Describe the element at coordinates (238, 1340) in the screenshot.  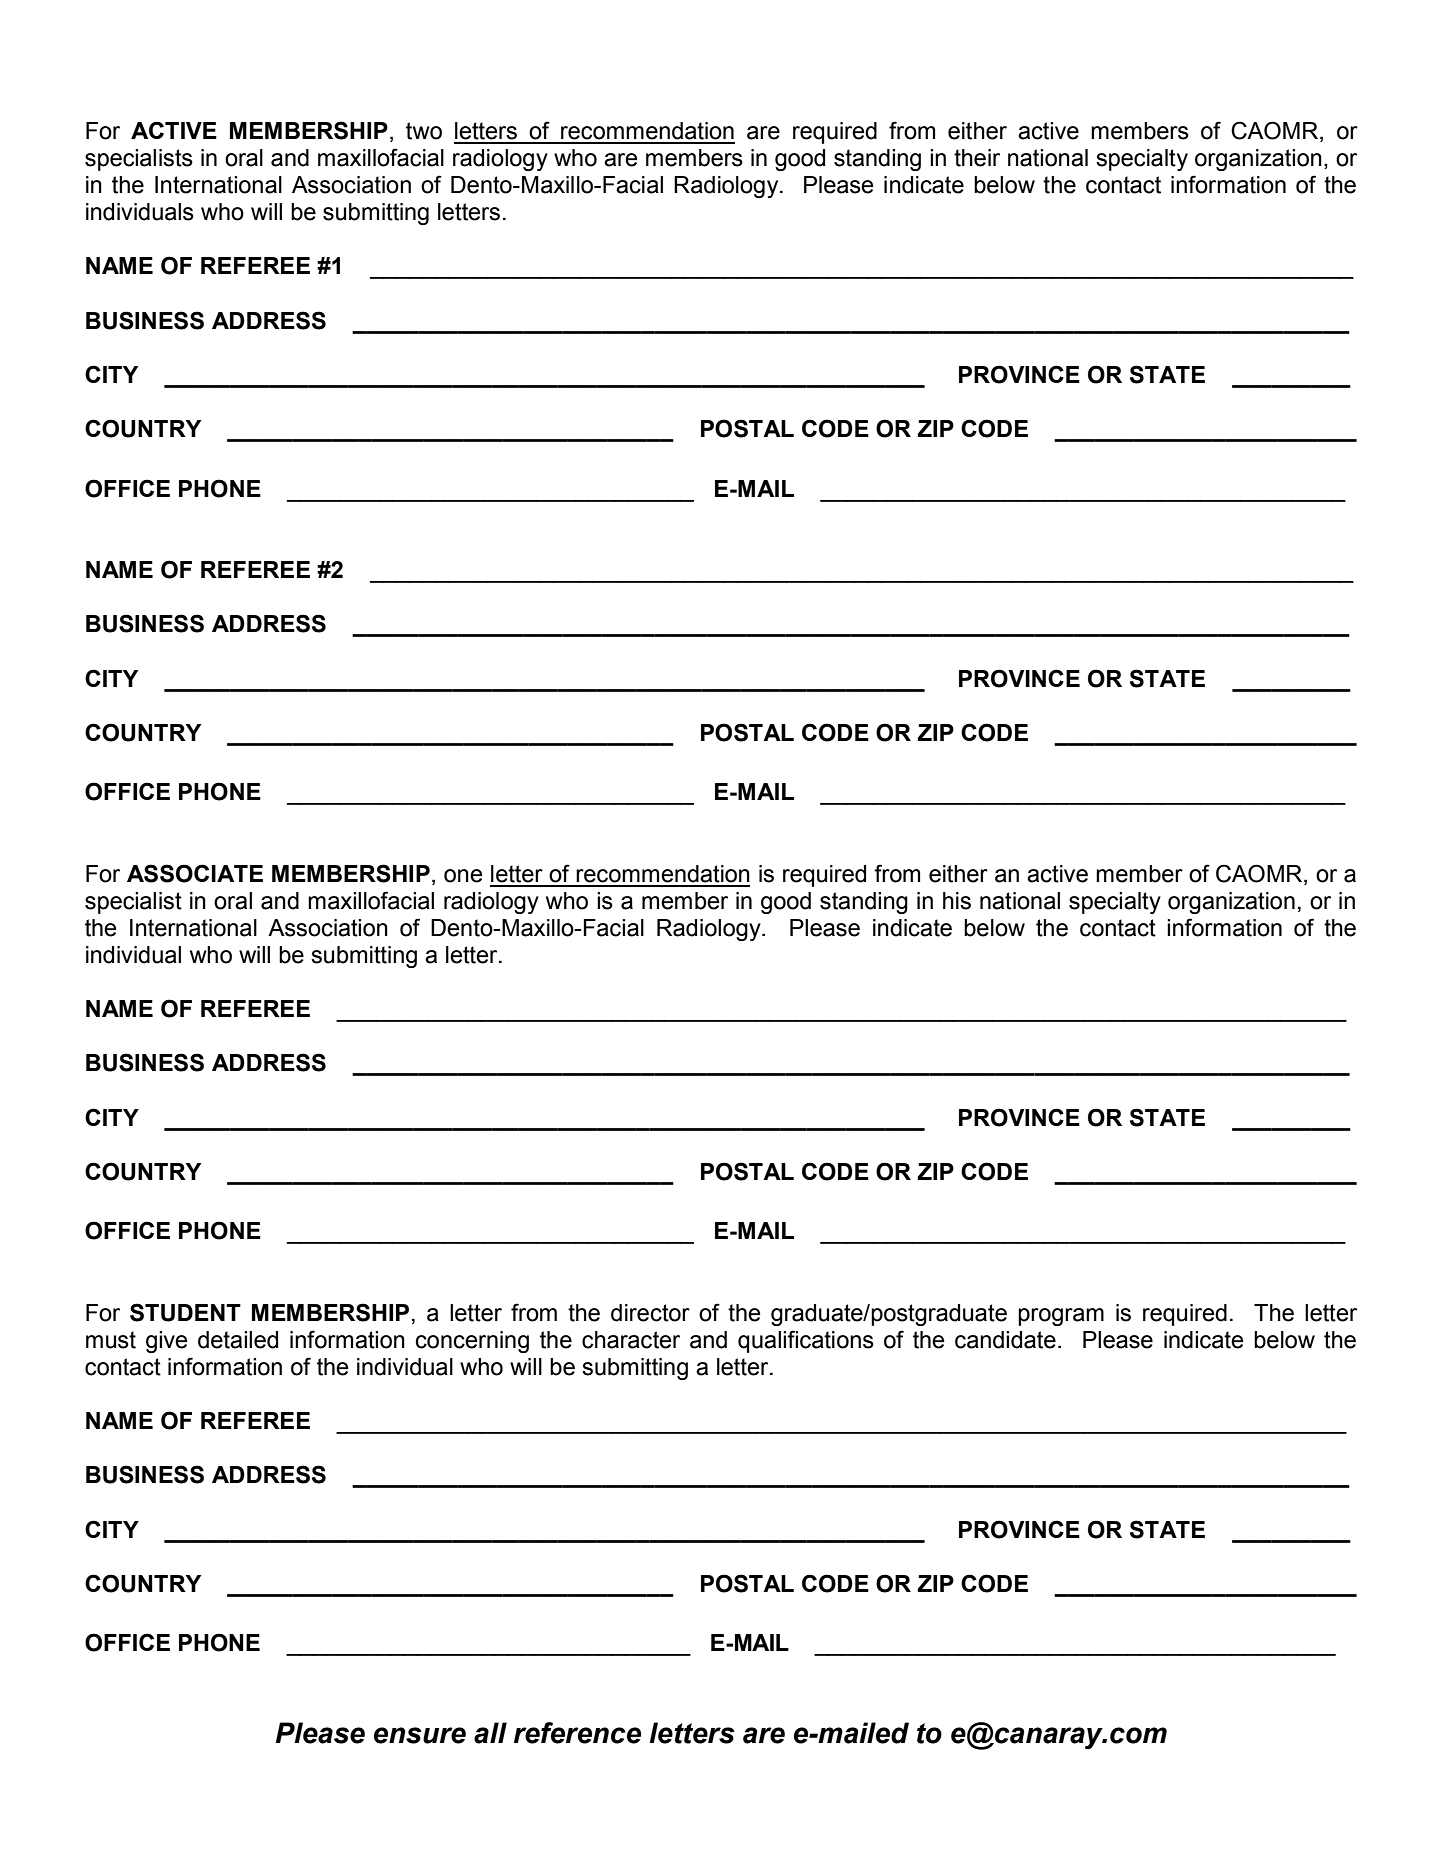
I see `detailed` at that location.
